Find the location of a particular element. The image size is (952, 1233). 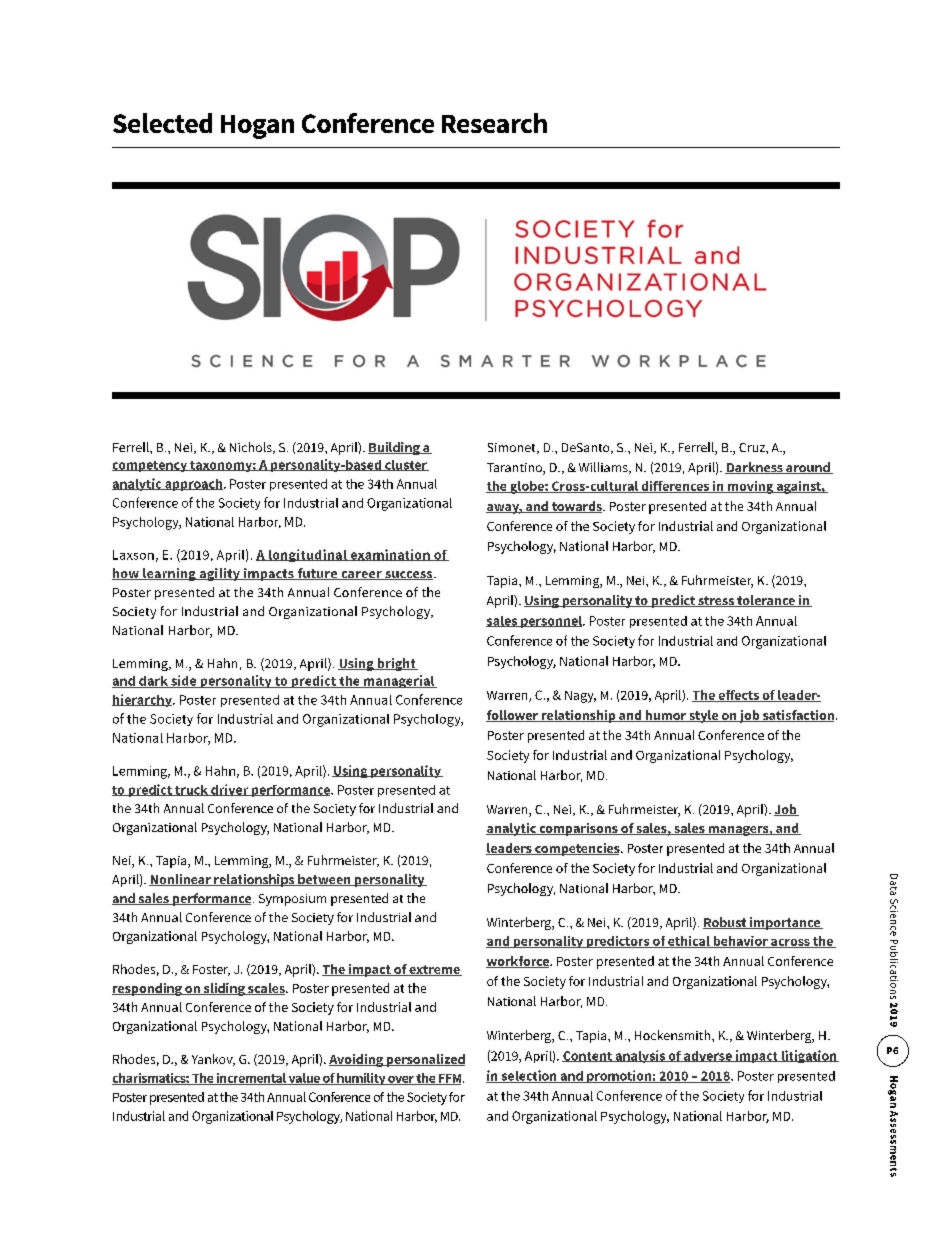

Building is located at coordinates (395, 448).
